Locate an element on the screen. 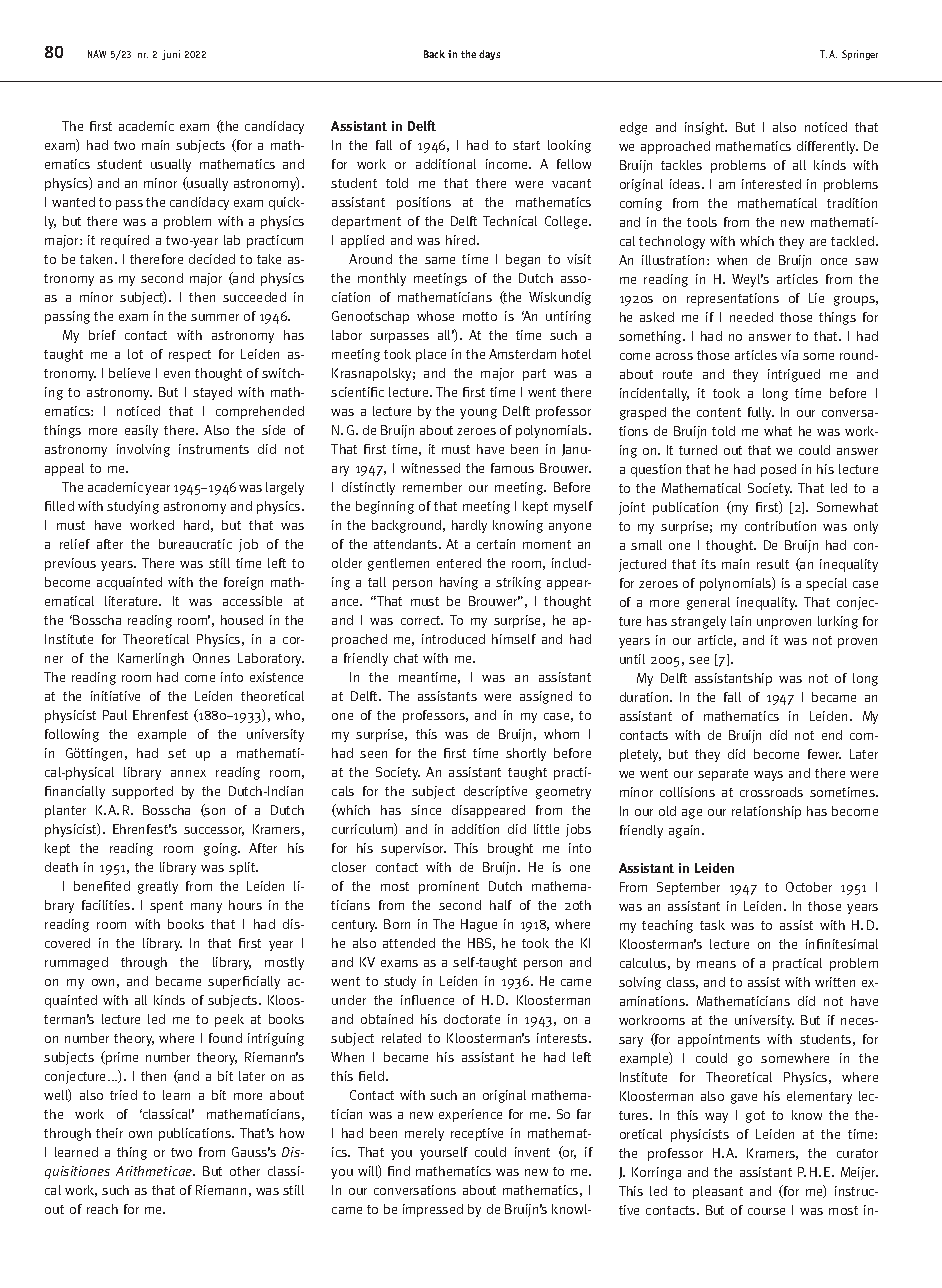  insight is located at coordinates (706, 128).
